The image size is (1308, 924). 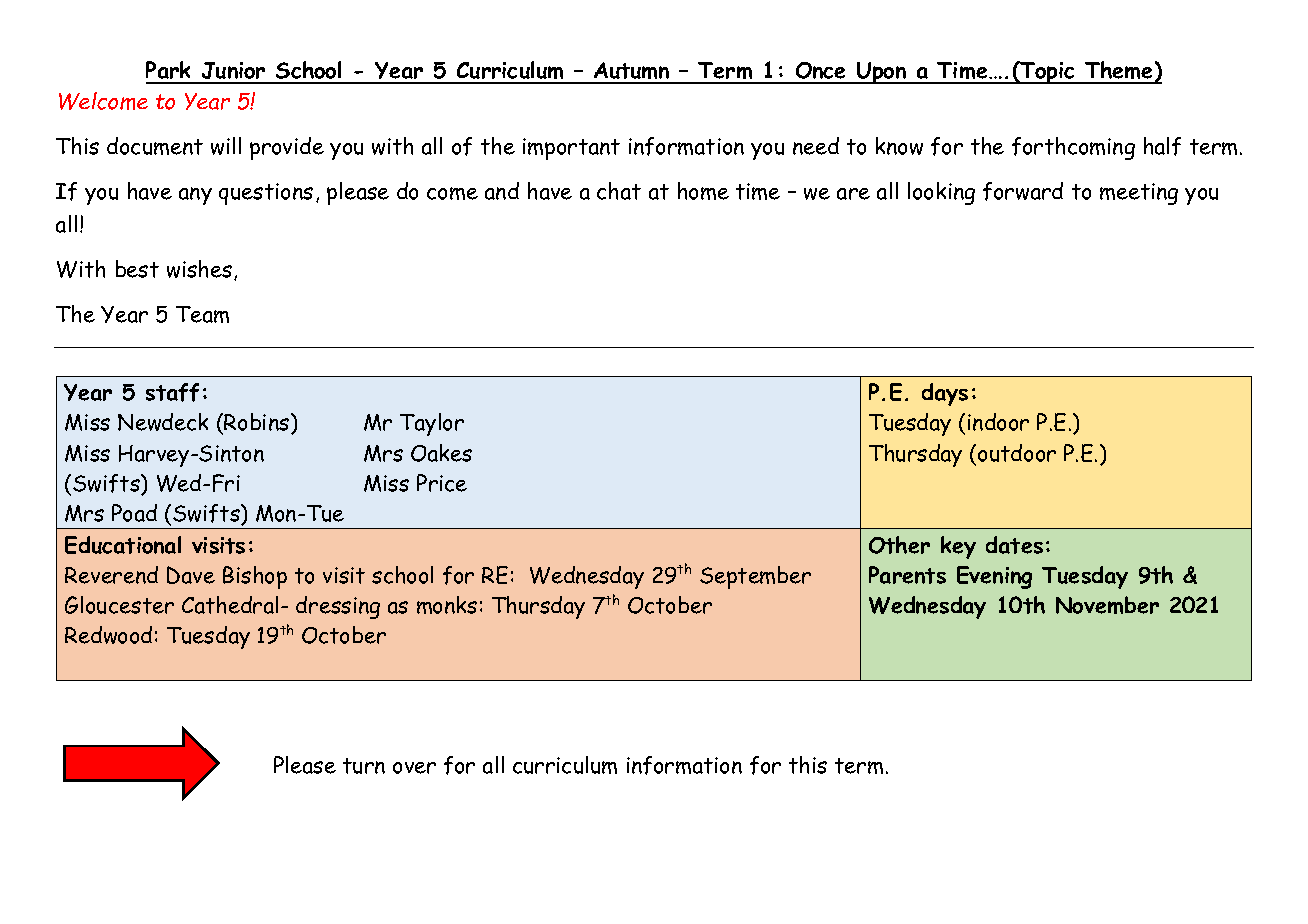 I want to click on turn, so click(x=364, y=766).
